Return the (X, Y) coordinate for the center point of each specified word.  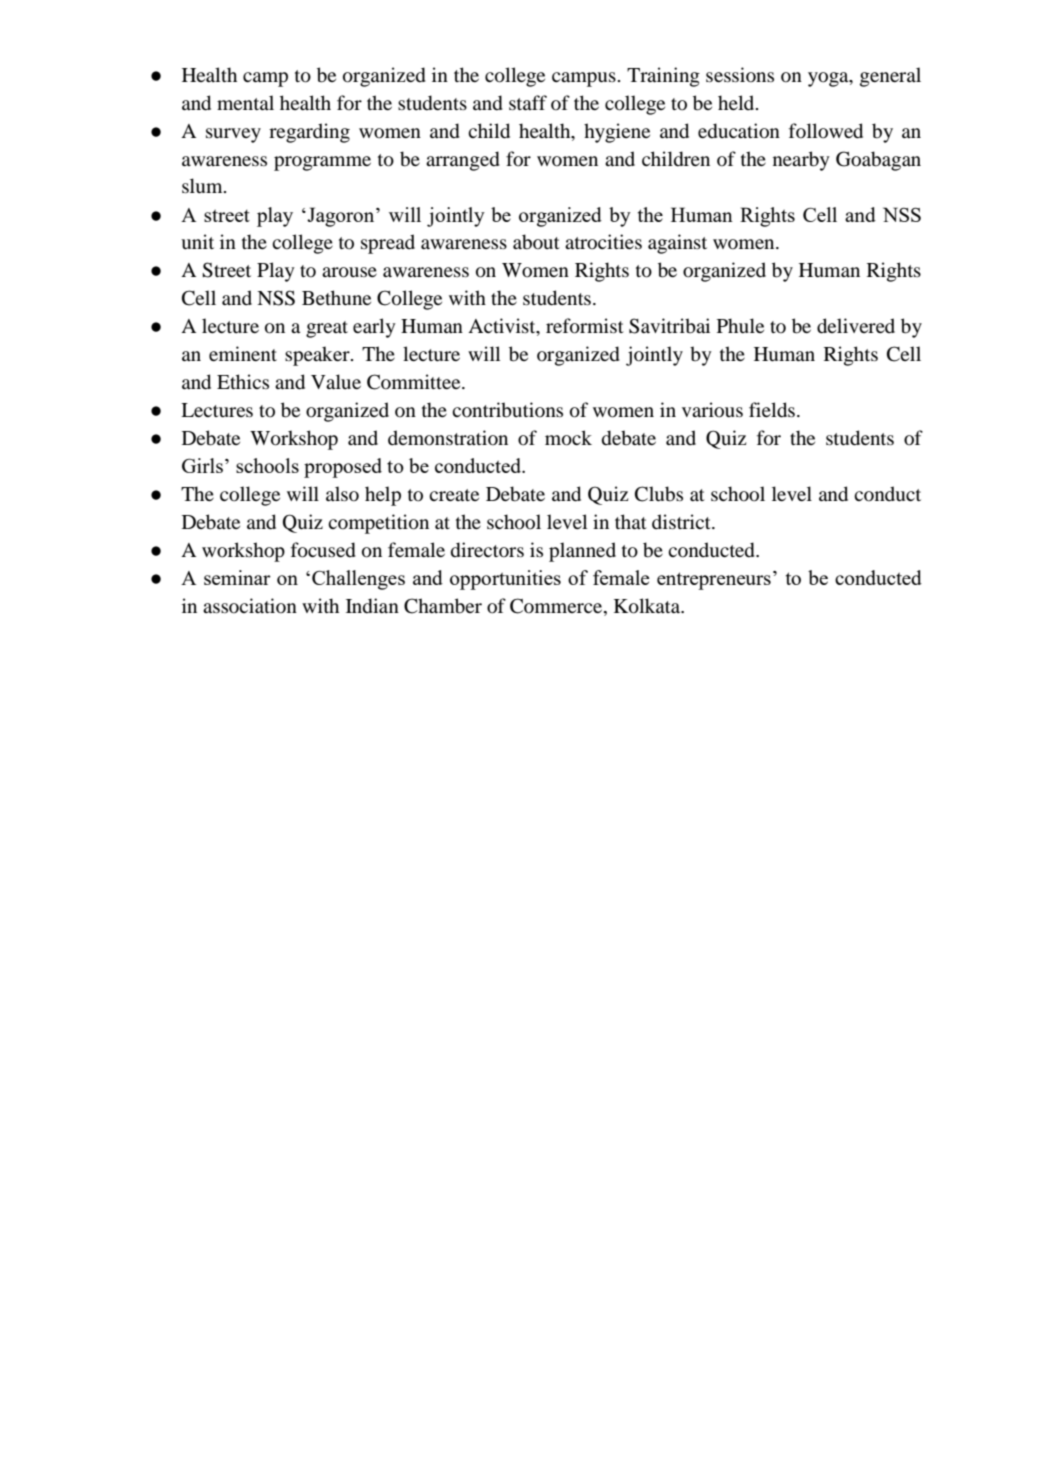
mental (245, 102)
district (682, 521)
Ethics (243, 381)
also (342, 494)
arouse (349, 272)
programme (322, 163)
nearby (801, 161)
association (250, 606)
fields (772, 410)
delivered (856, 326)
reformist (585, 326)
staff (528, 102)
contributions (507, 410)
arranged (463, 161)
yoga (829, 79)
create (454, 495)
